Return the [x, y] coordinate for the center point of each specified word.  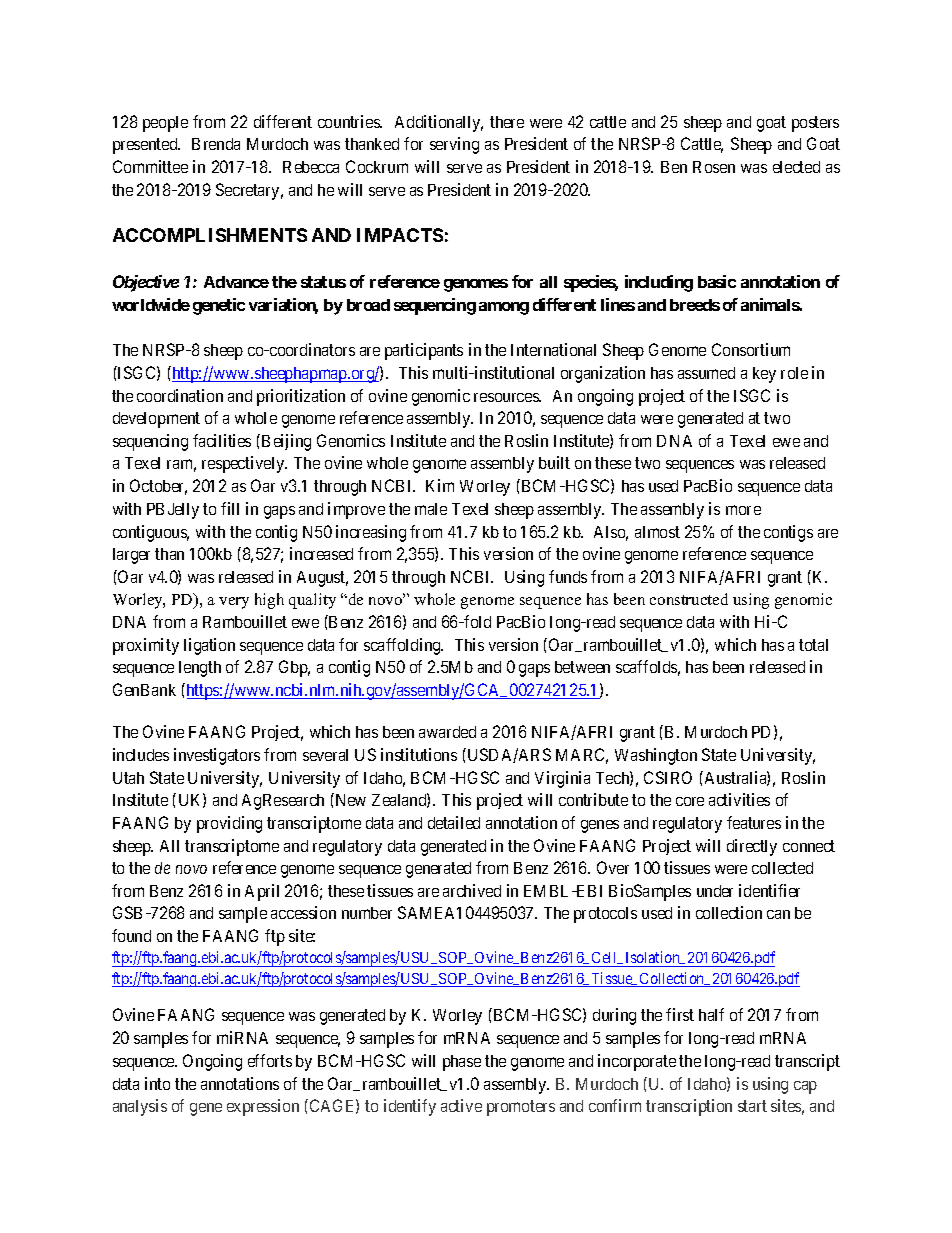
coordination [180, 395]
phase [462, 1063]
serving [454, 145]
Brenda [216, 144]
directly [752, 847]
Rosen [714, 167]
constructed [689, 599]
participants [424, 351]
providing [229, 824]
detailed [454, 822]
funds [568, 576]
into [157, 1083]
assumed [706, 373]
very [234, 603]
